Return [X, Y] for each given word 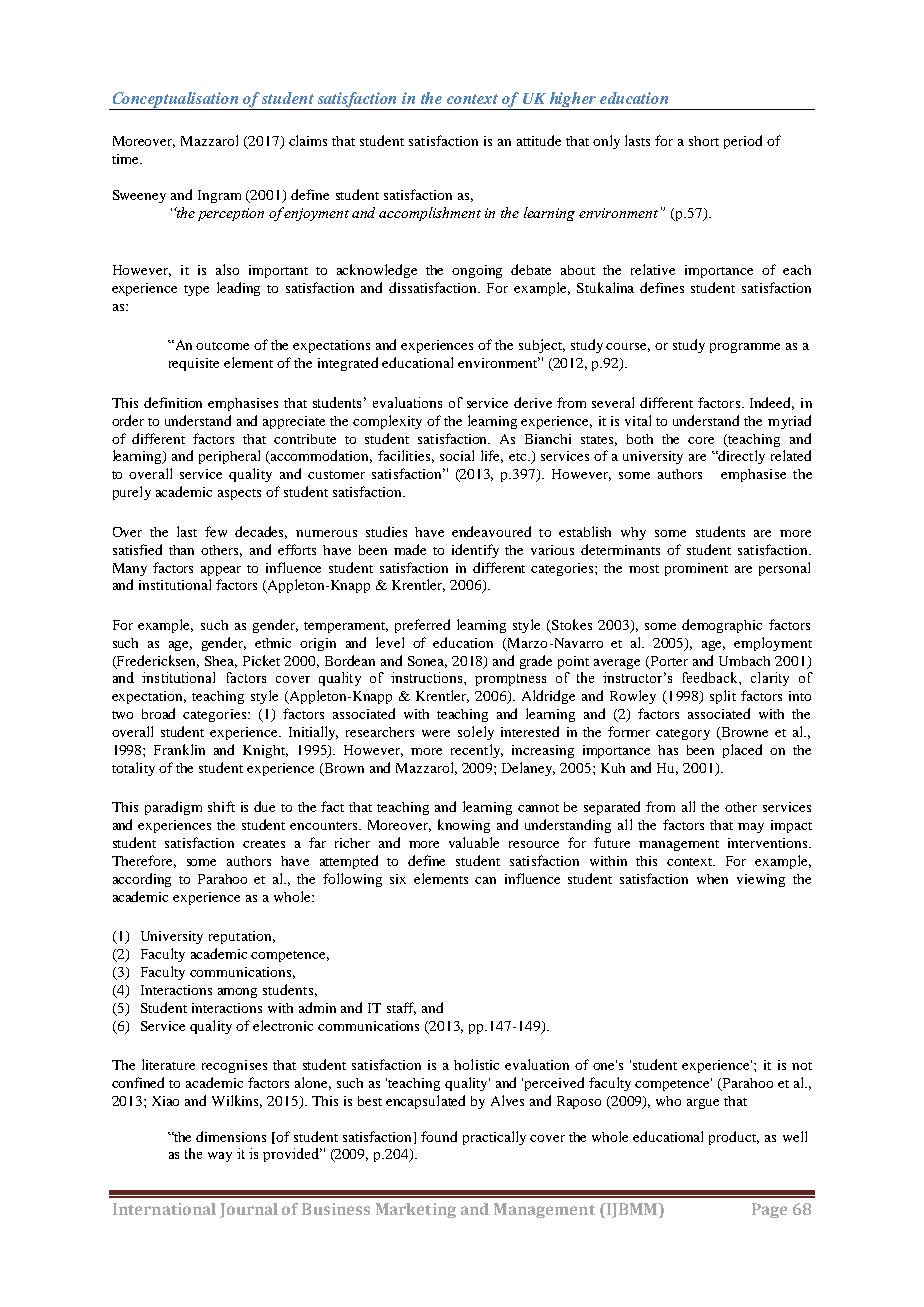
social [457, 455]
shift [221, 806]
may [751, 828]
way [220, 1157]
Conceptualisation [175, 101]
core [701, 440]
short [704, 141]
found [439, 1136]
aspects [239, 494]
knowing [464, 826]
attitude [539, 140]
